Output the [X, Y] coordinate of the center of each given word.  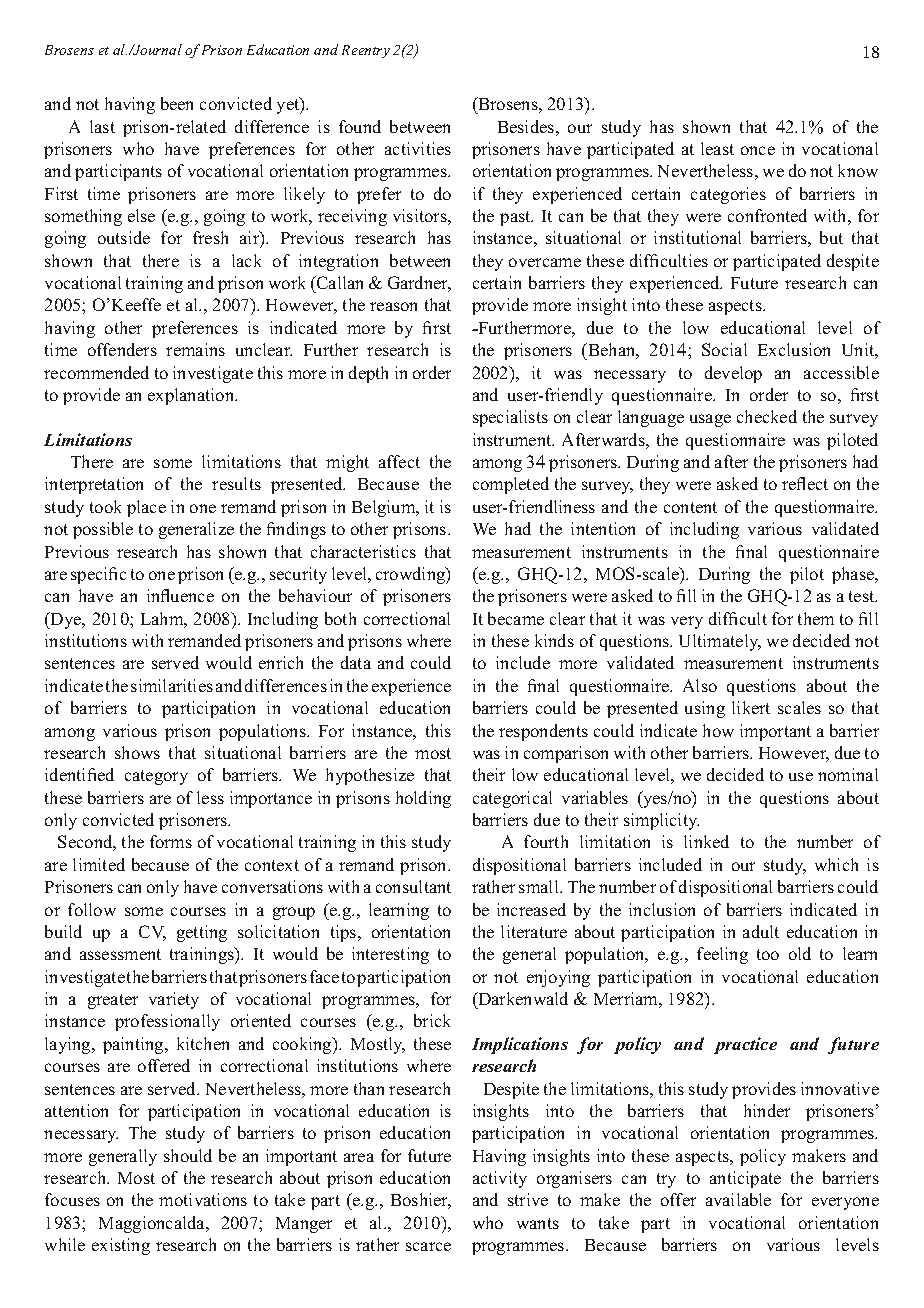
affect [399, 461]
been [177, 103]
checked [767, 416]
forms [171, 841]
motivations [203, 1199]
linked [706, 841]
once [758, 150]
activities [418, 148]
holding [423, 799]
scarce [428, 1246]
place [146, 508]
